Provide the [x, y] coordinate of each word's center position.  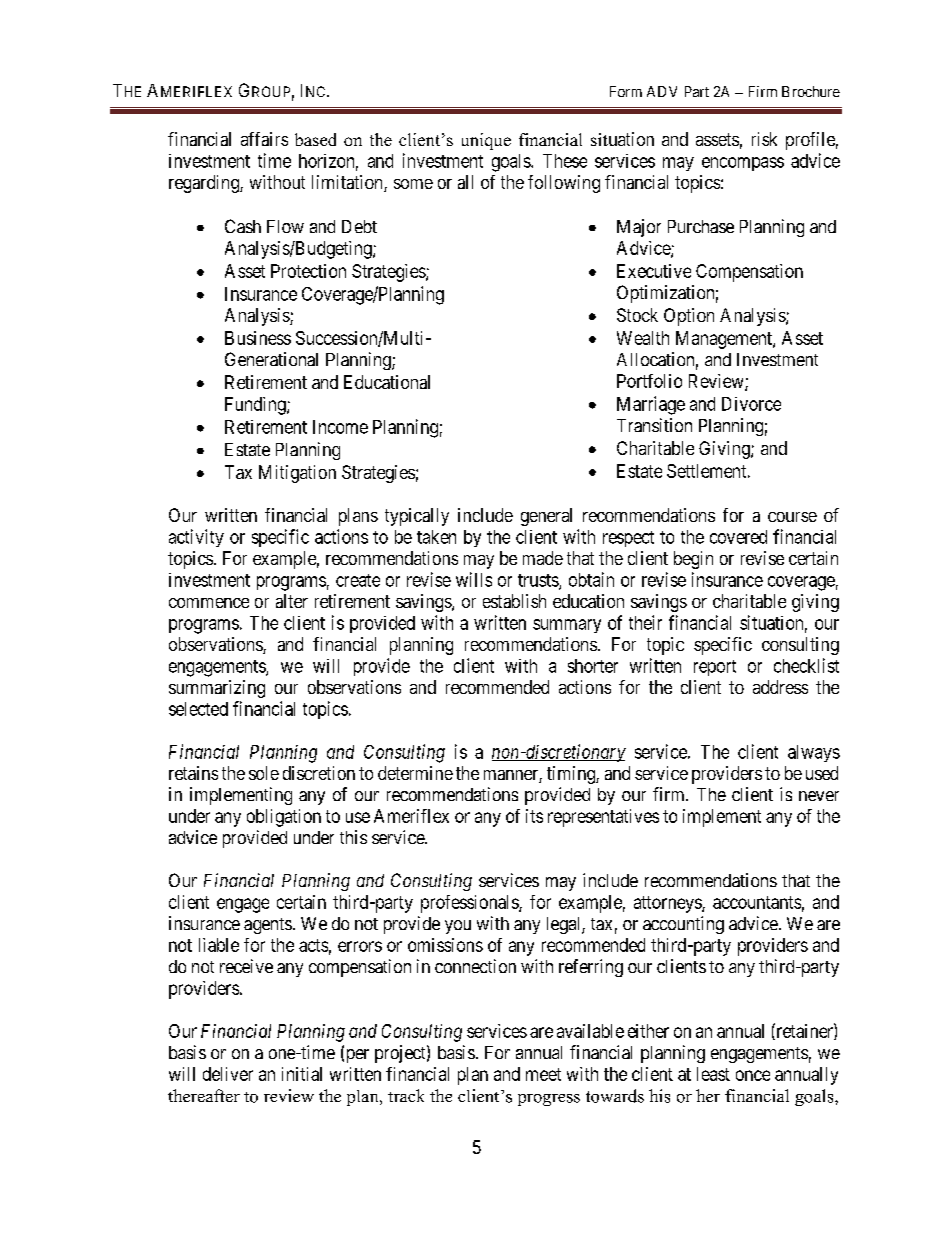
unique [486, 141]
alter [292, 601]
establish [514, 601]
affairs [264, 139]
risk [764, 139]
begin [693, 560]
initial [302, 1074]
